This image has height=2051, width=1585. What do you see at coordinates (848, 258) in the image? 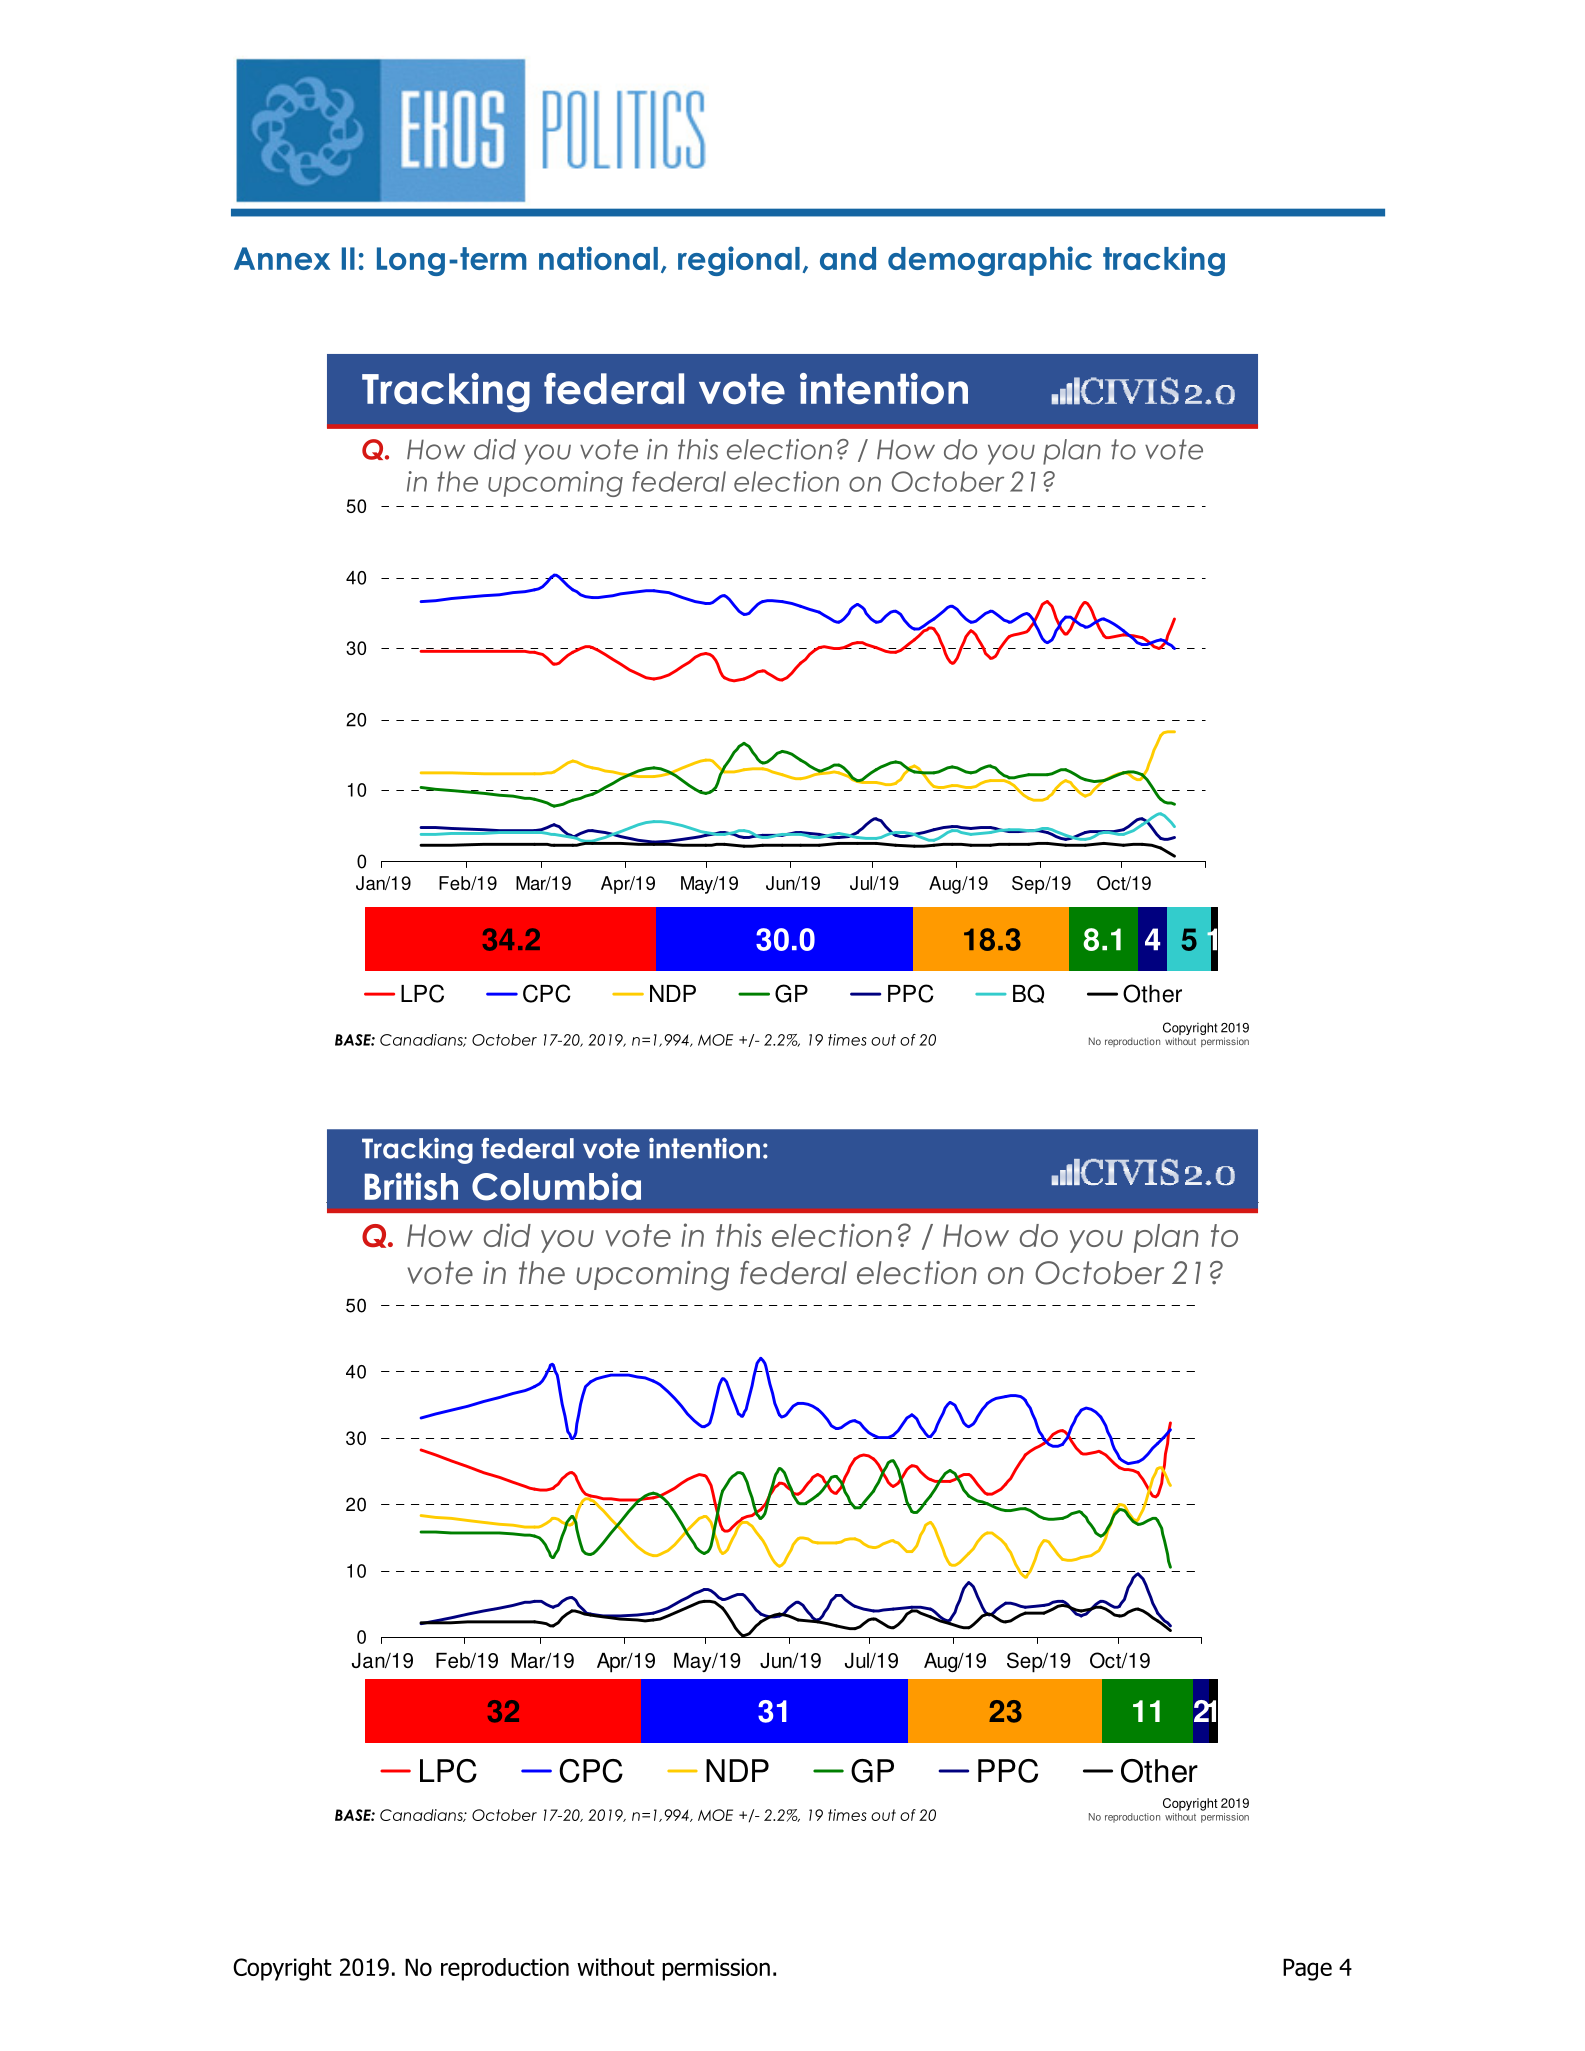
I see `and` at bounding box center [848, 258].
